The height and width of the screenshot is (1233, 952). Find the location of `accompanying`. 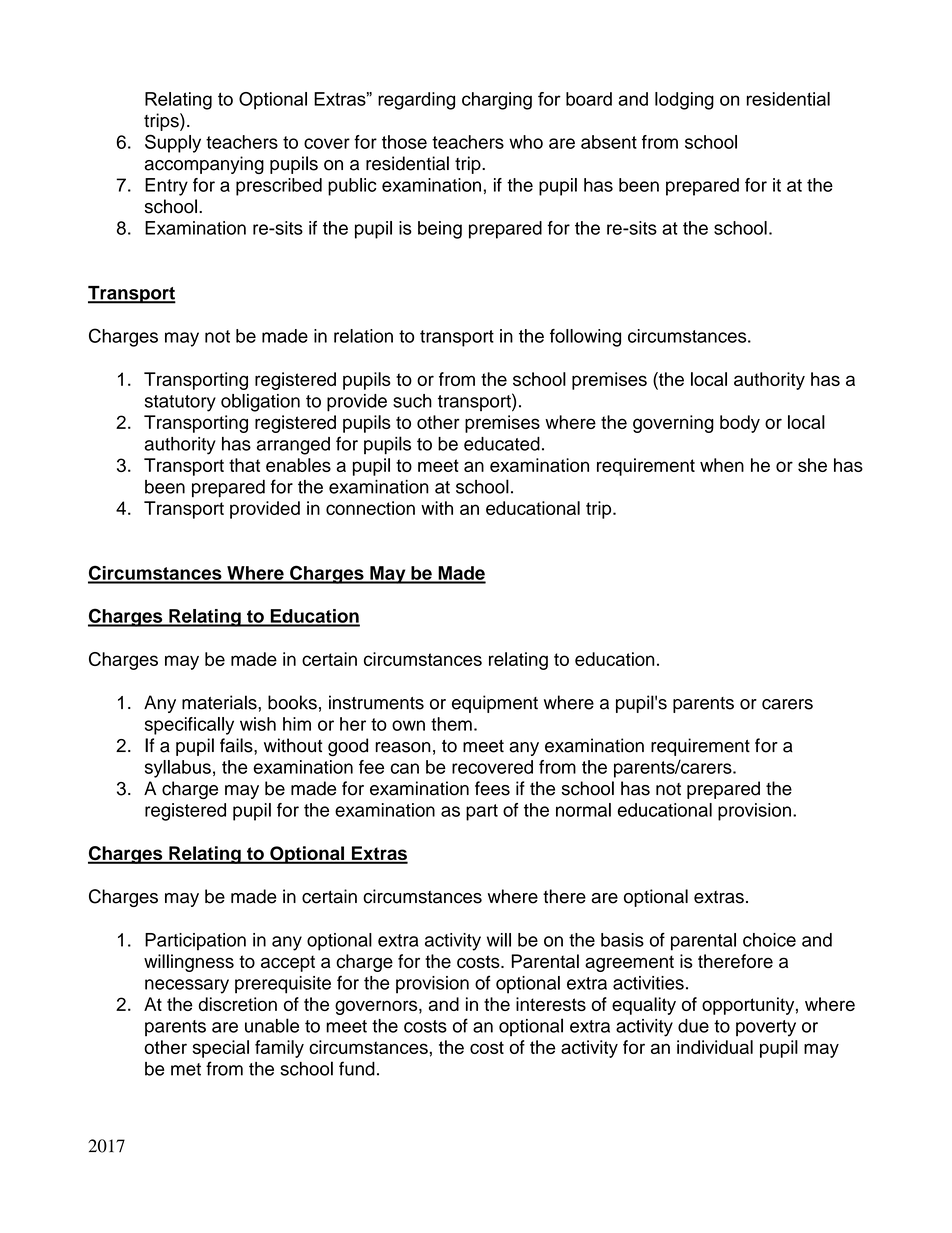

accompanying is located at coordinates (204, 165).
